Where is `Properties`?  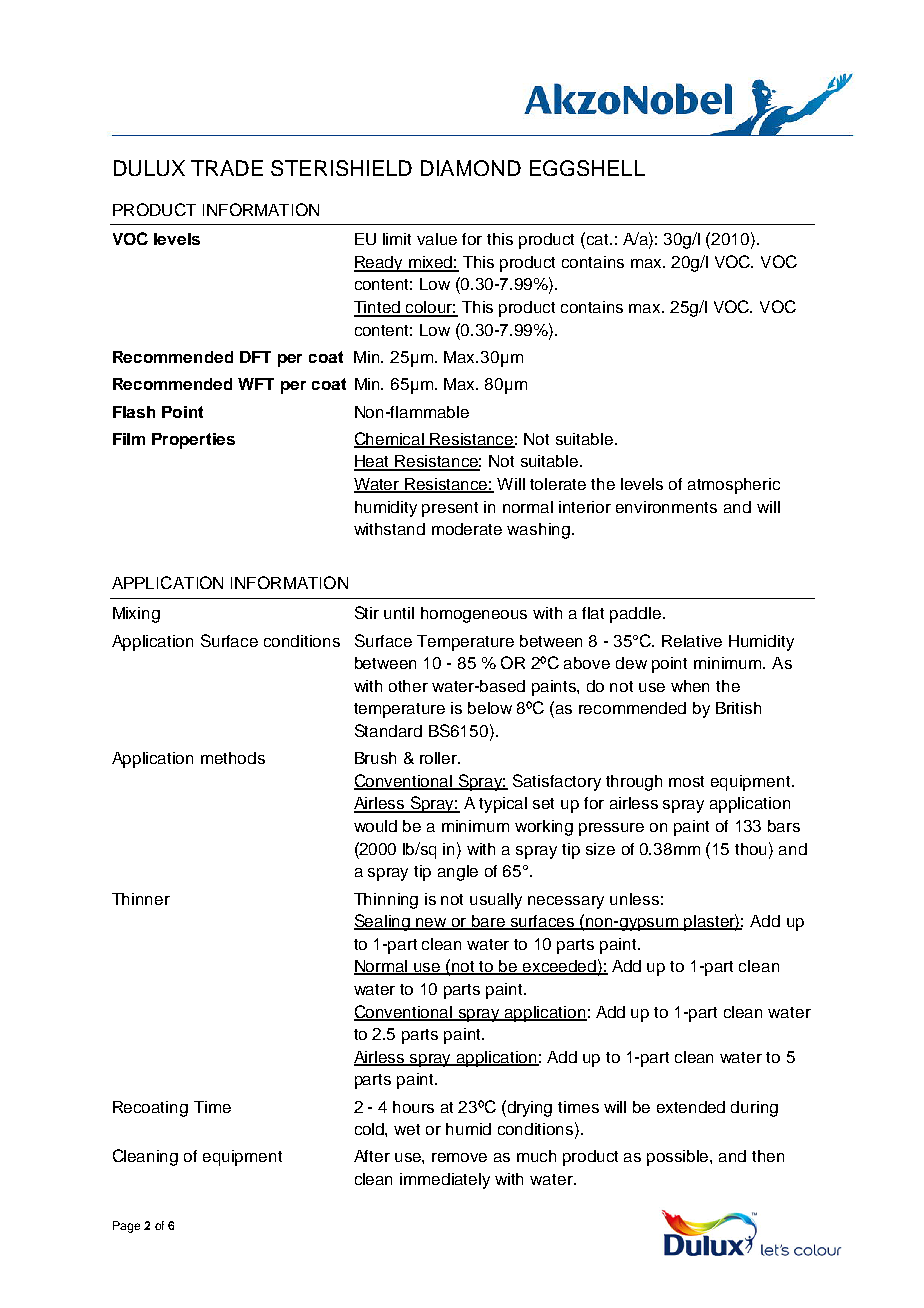
Properties is located at coordinates (193, 441).
